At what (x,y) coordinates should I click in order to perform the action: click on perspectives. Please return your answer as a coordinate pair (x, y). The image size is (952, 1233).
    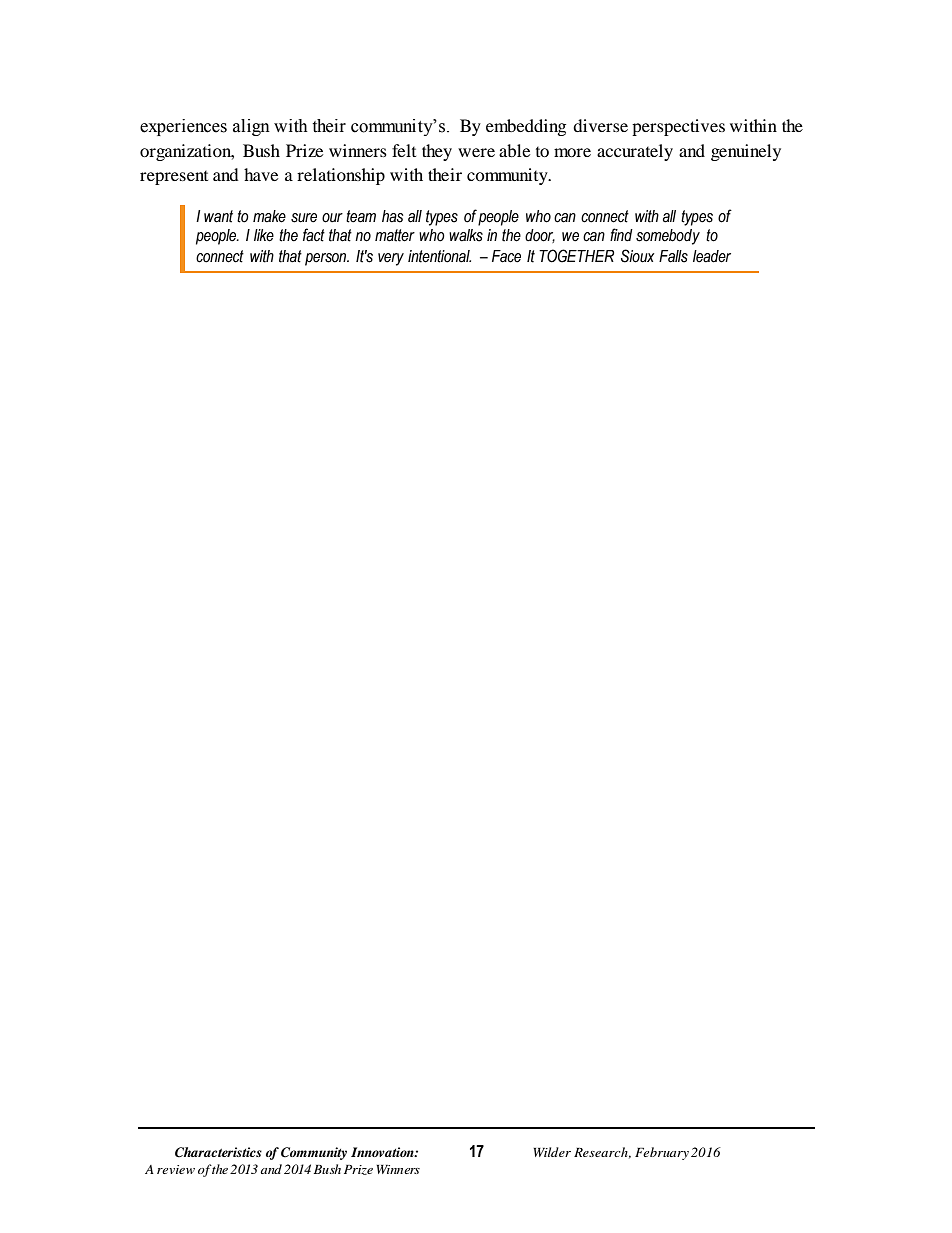
    Looking at the image, I should click on (678, 127).
